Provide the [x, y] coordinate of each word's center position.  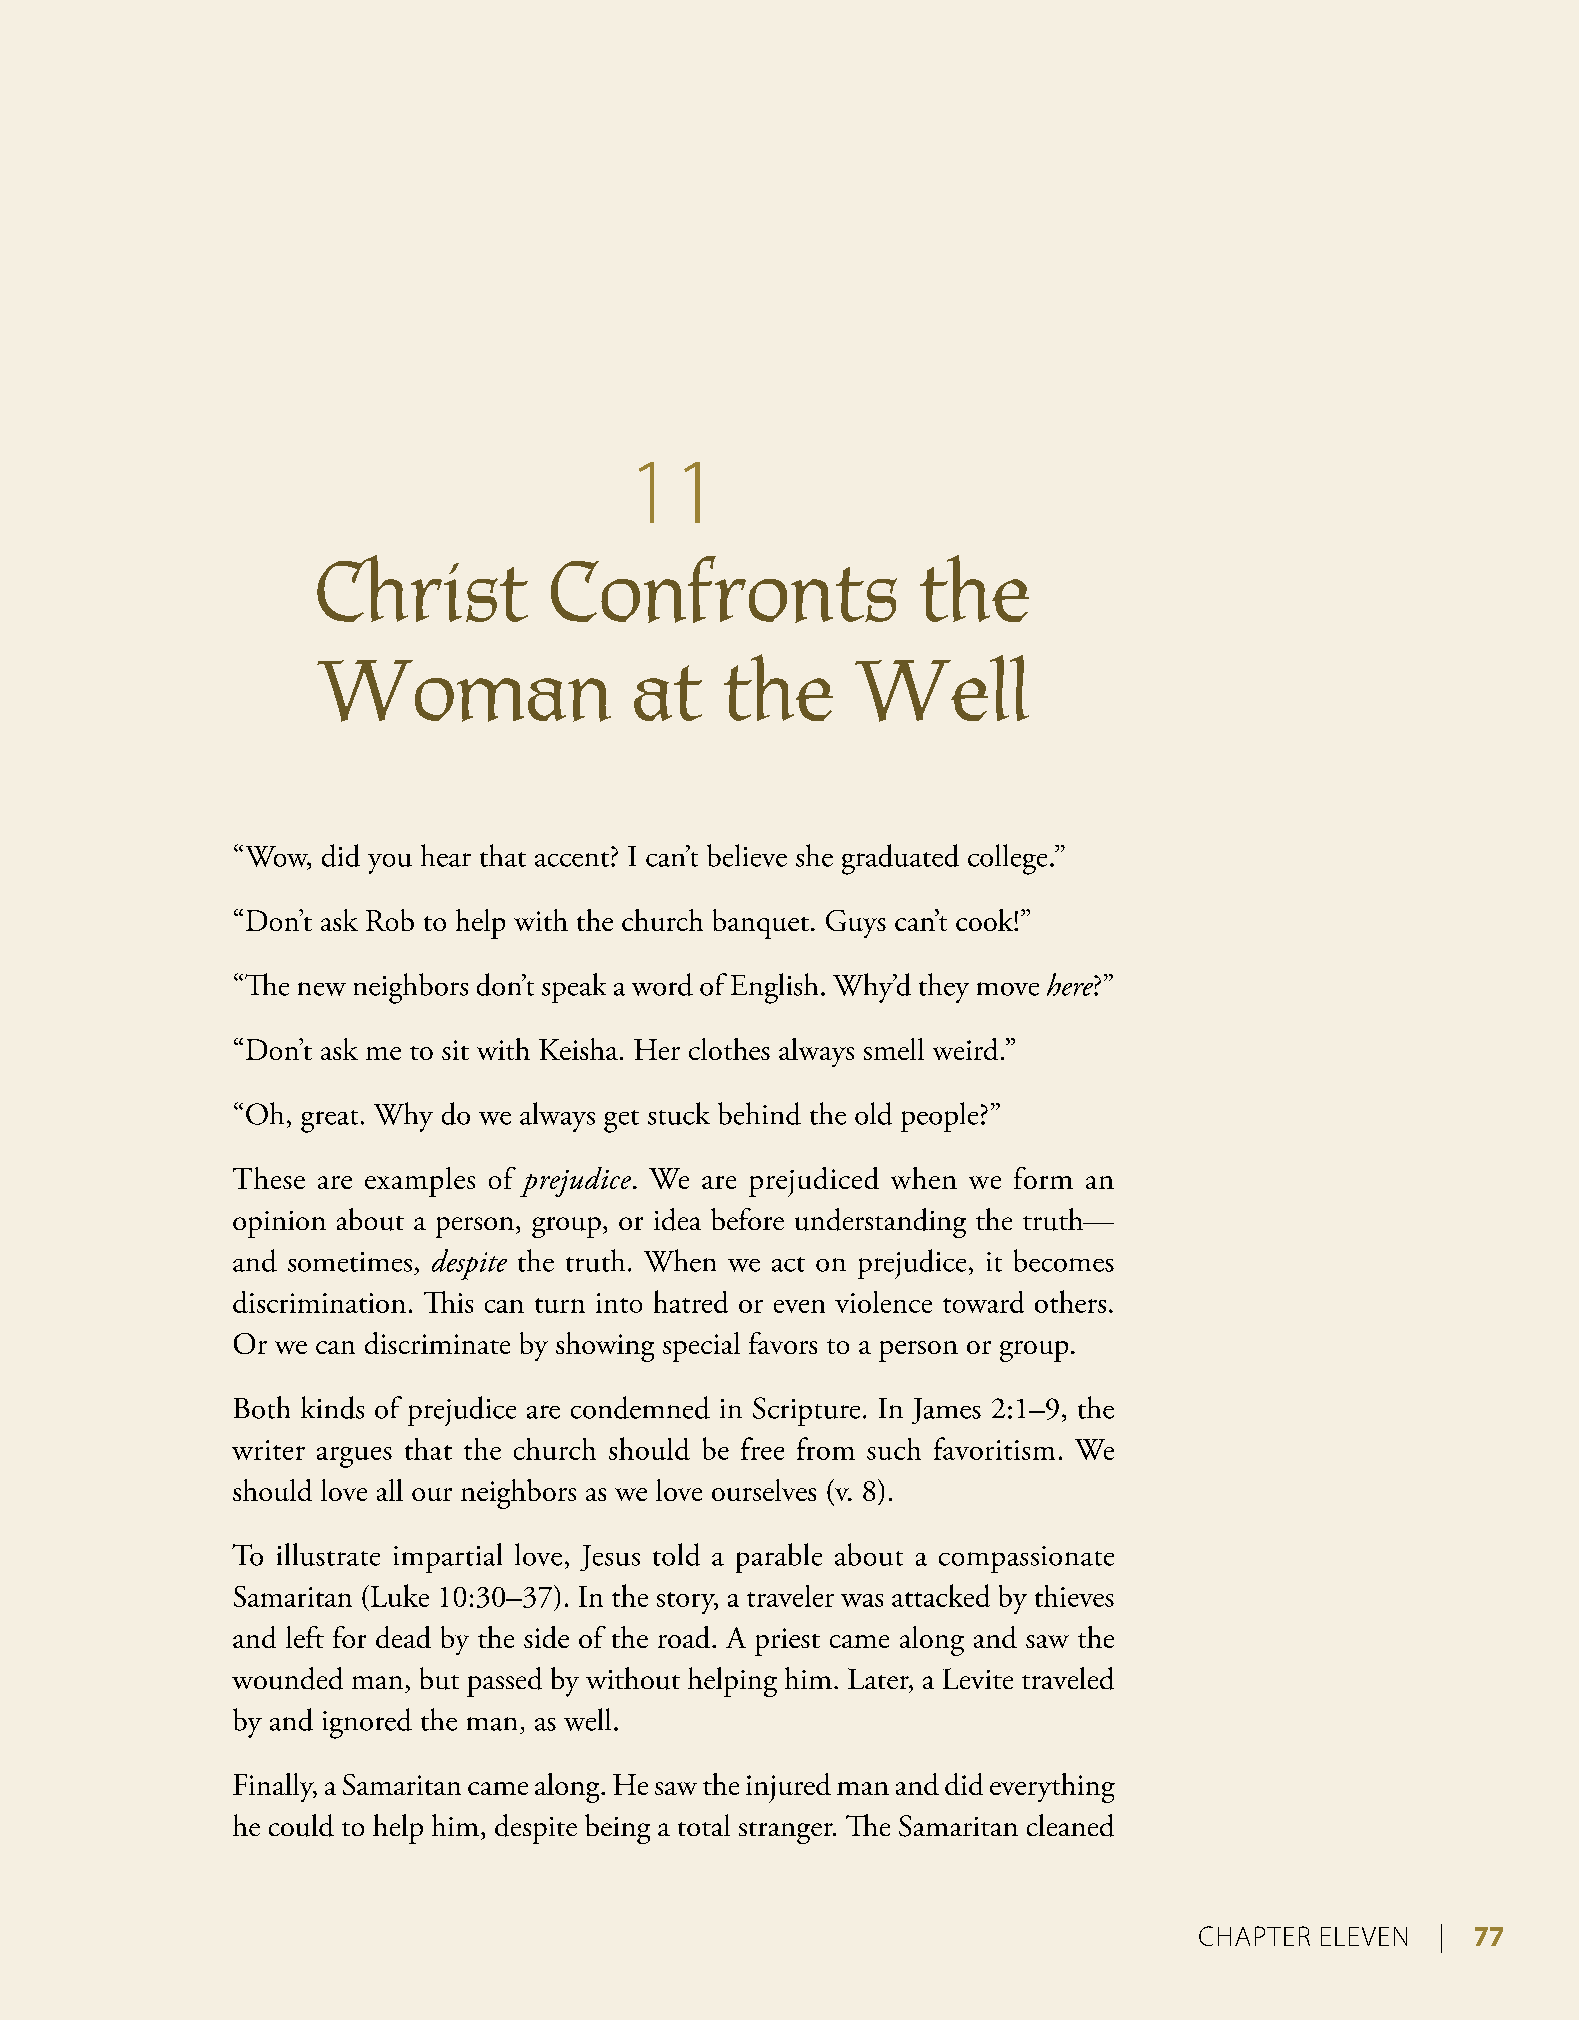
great [329, 1121]
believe [747, 855]
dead [403, 1637]
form [1043, 1178]
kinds [332, 1407]
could [301, 1825]
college [1007, 859]
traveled [1068, 1678]
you [390, 864]
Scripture [806, 1411]
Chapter [1254, 1936]
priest [787, 1642]
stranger [787, 1833]
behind [759, 1113]
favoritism [994, 1448]
